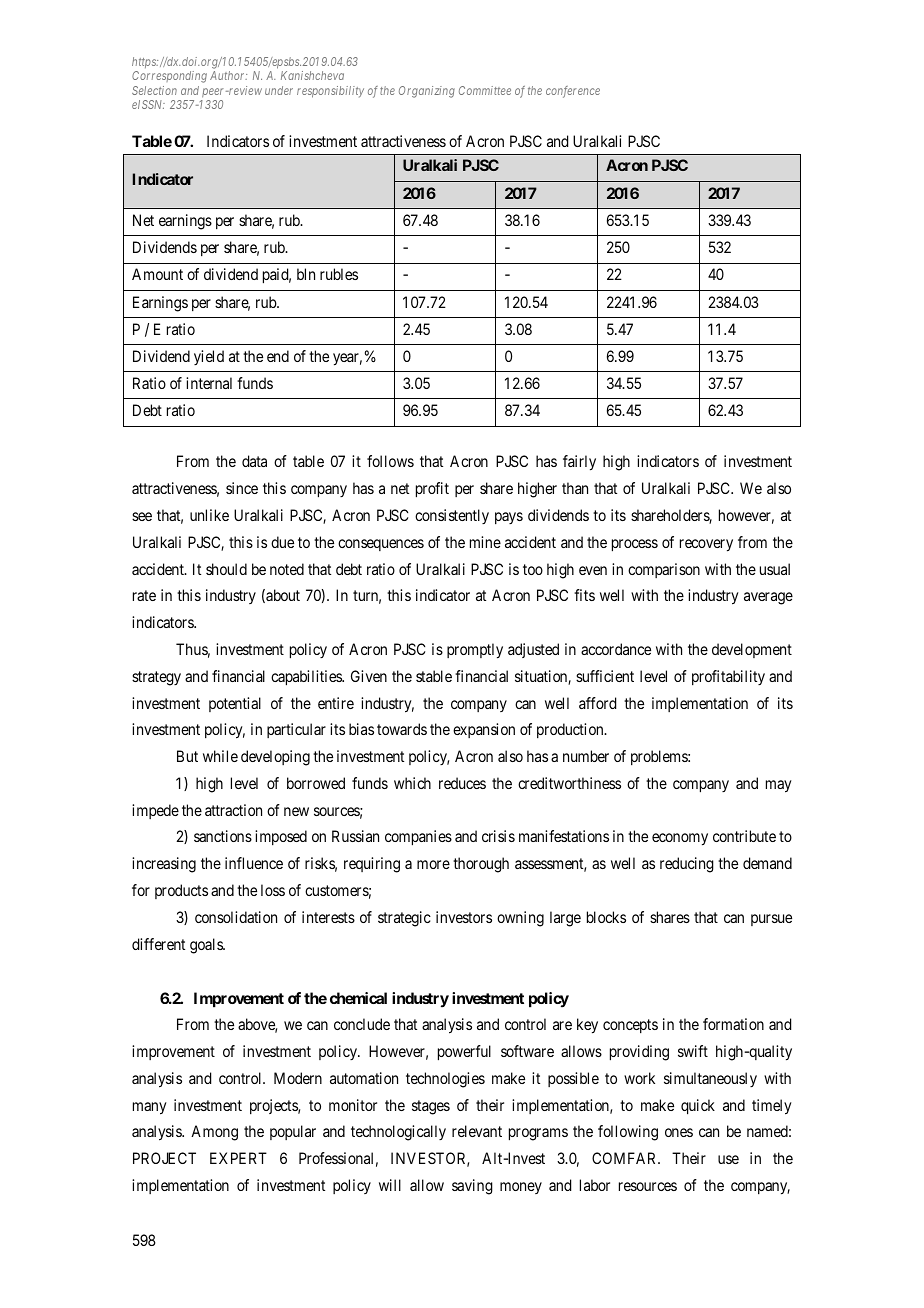 The height and width of the page is (1308, 924). What do you see at coordinates (485, 90) in the page?
I see `Committee` at bounding box center [485, 90].
